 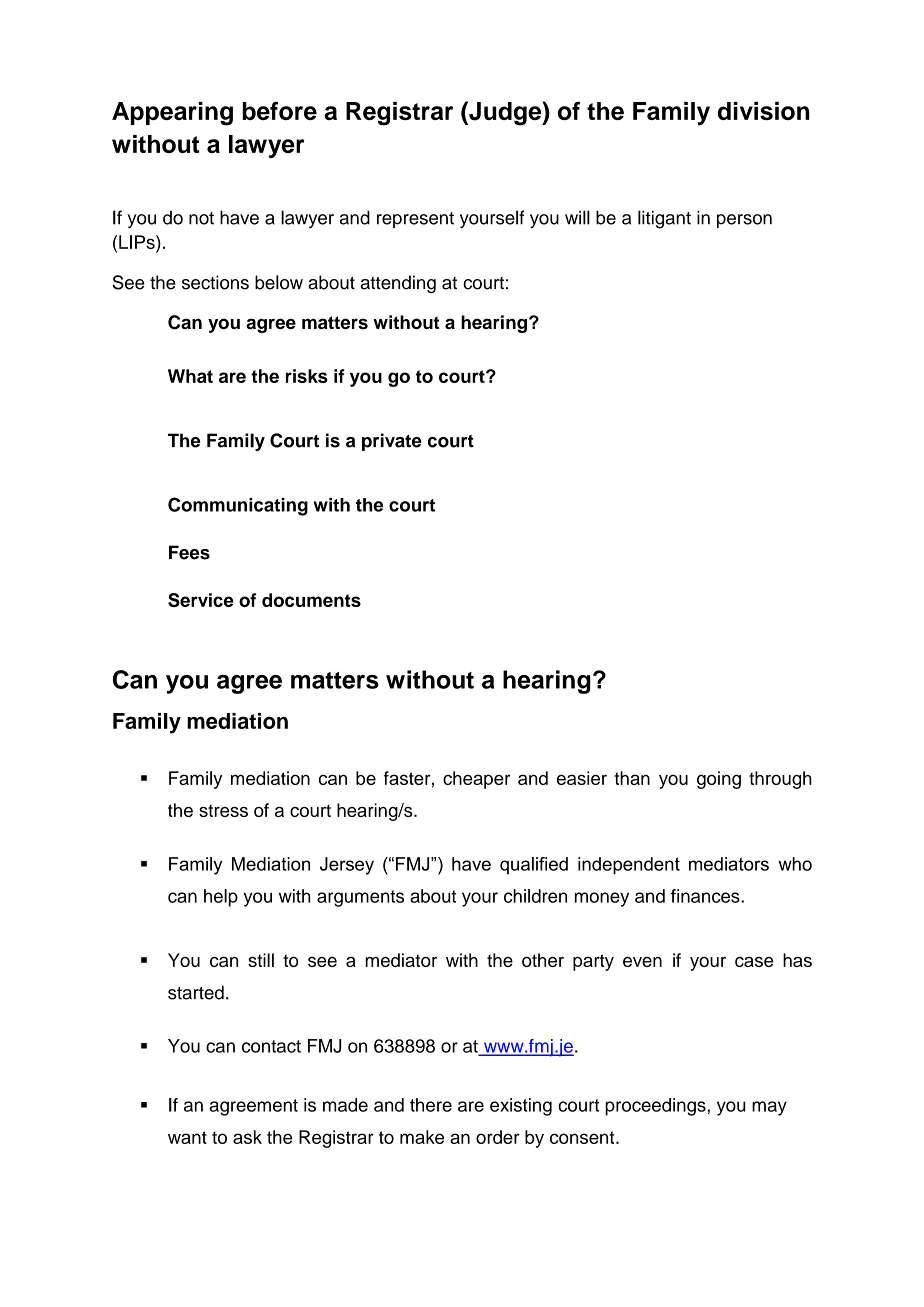 I want to click on Service, so click(x=201, y=600).
